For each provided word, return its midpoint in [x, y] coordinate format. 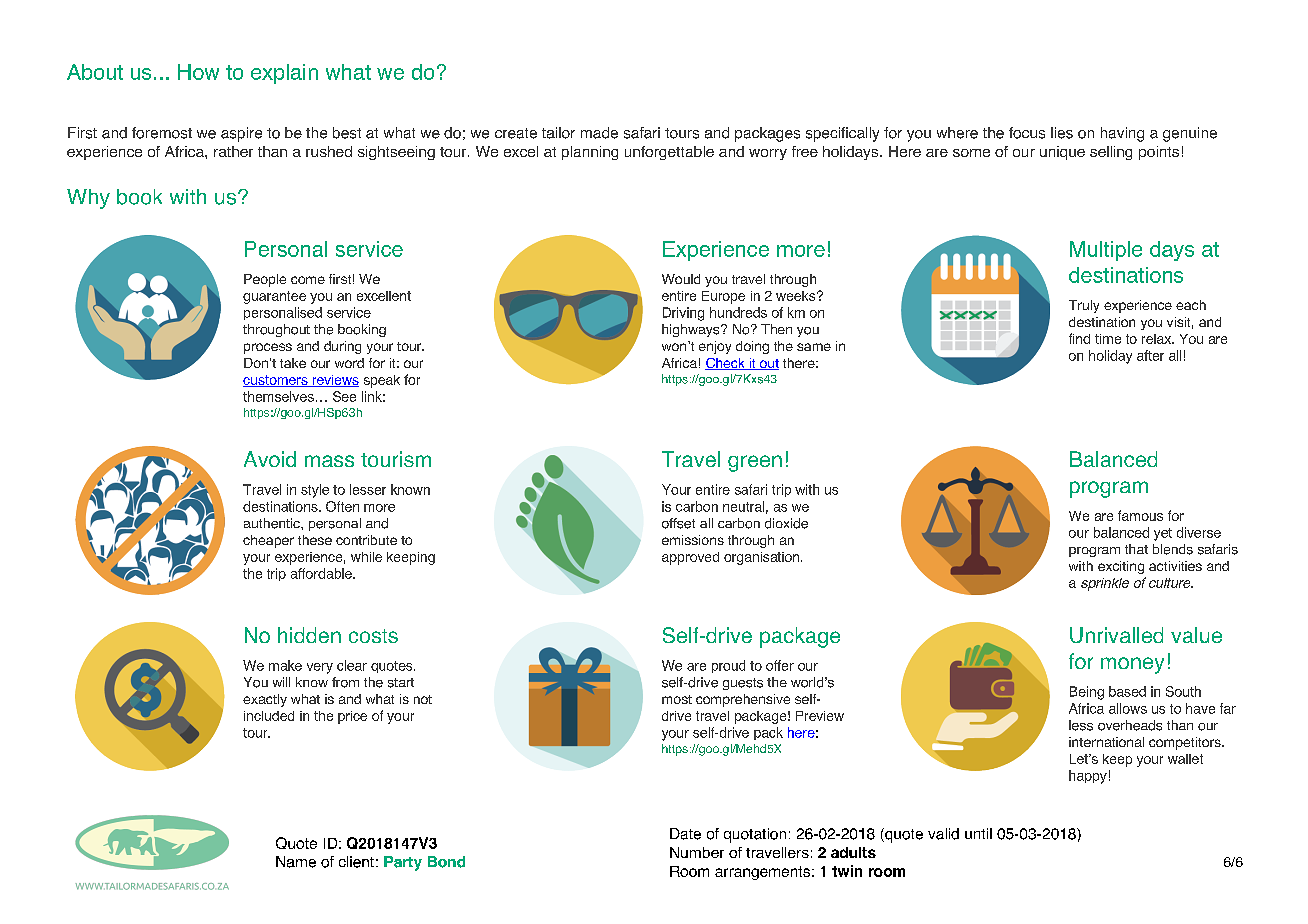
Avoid [270, 459]
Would [681, 279]
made [599, 133]
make [285, 665]
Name [296, 862]
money [1132, 665]
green [755, 463]
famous [1140, 515]
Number [697, 852]
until [978, 833]
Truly [1084, 306]
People [265, 280]
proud [728, 666]
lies [1062, 133]
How [198, 72]
